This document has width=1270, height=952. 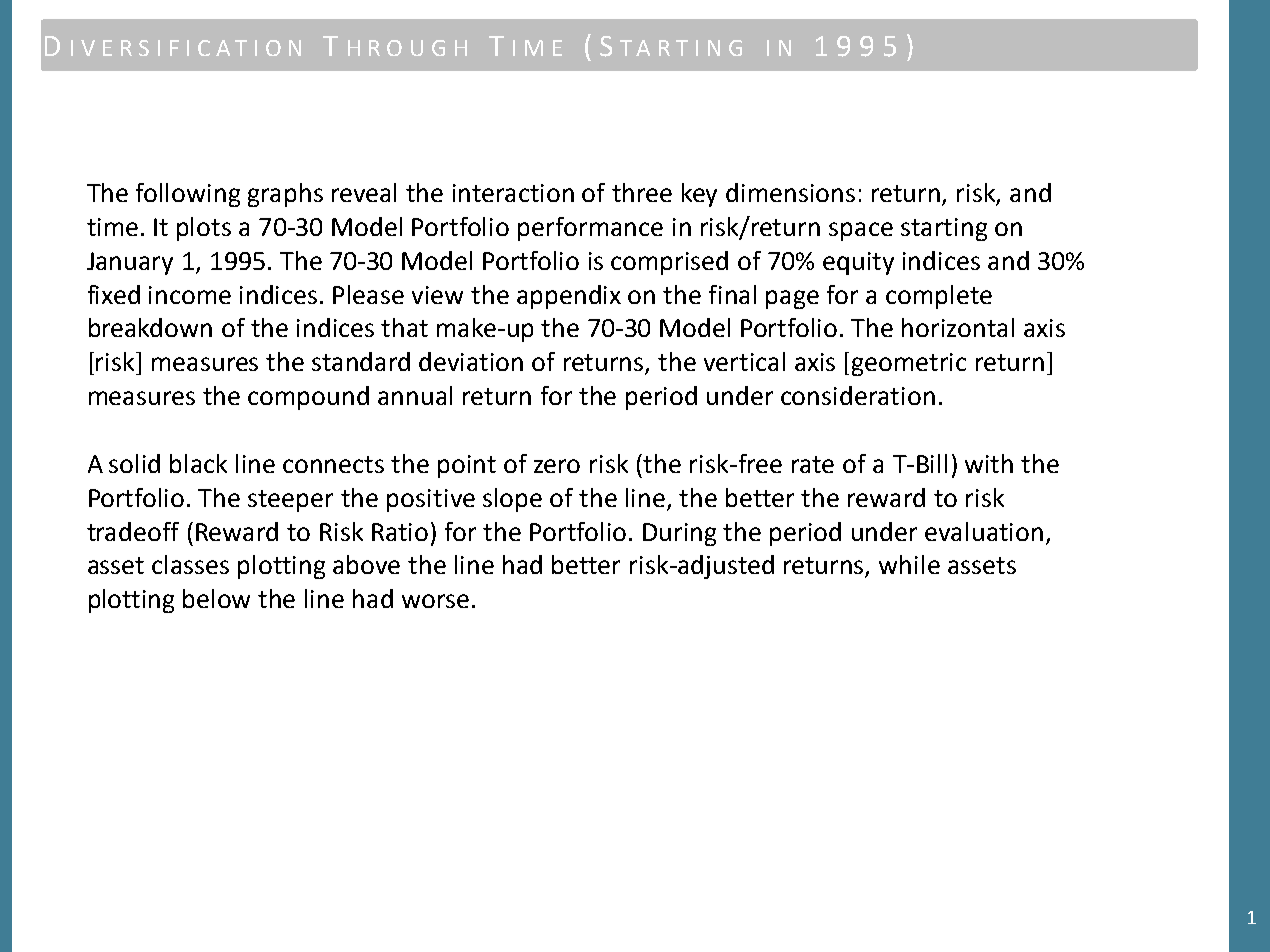 What do you see at coordinates (190, 295) in the document?
I see `income` at bounding box center [190, 295].
